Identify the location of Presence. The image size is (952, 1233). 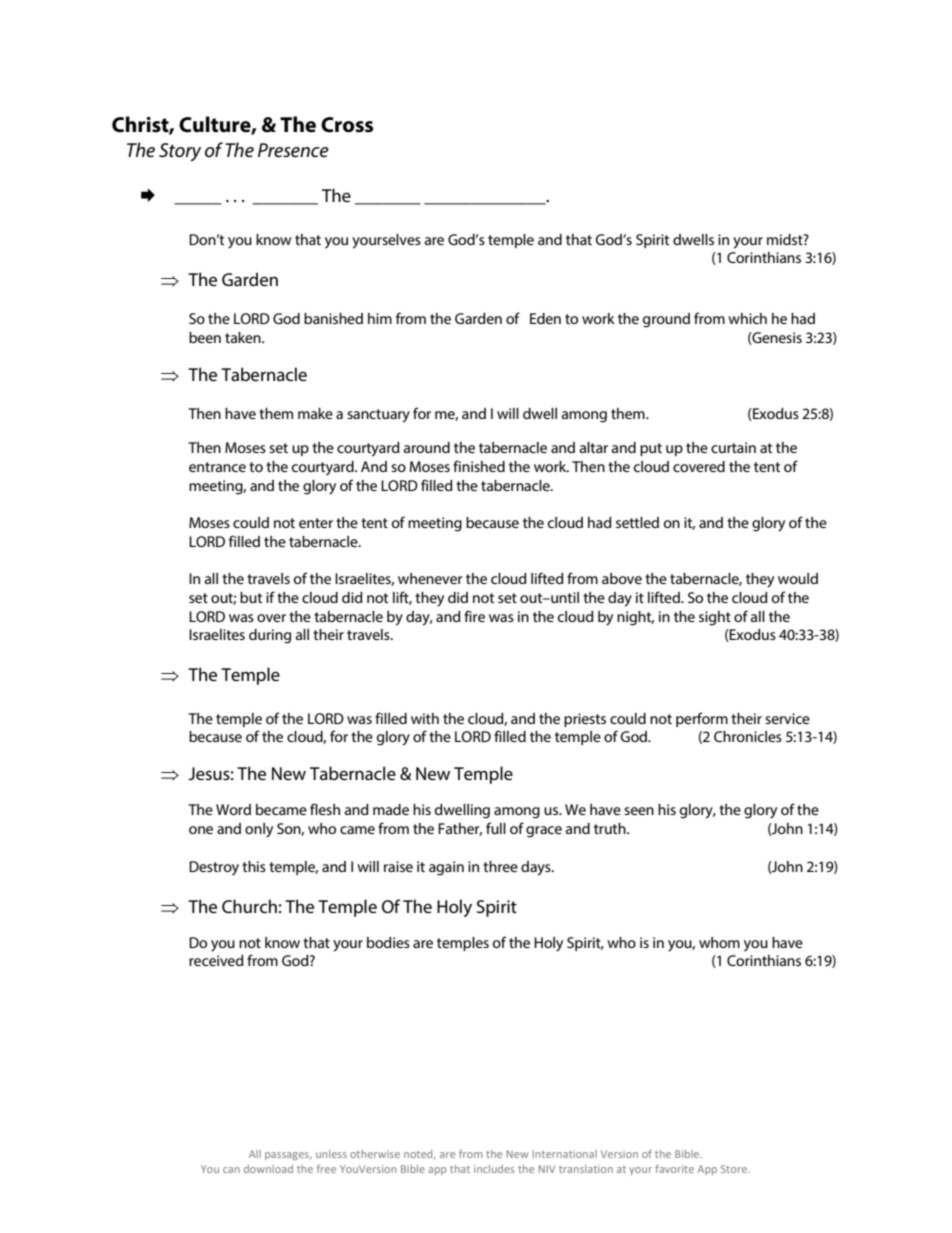
(293, 150).
